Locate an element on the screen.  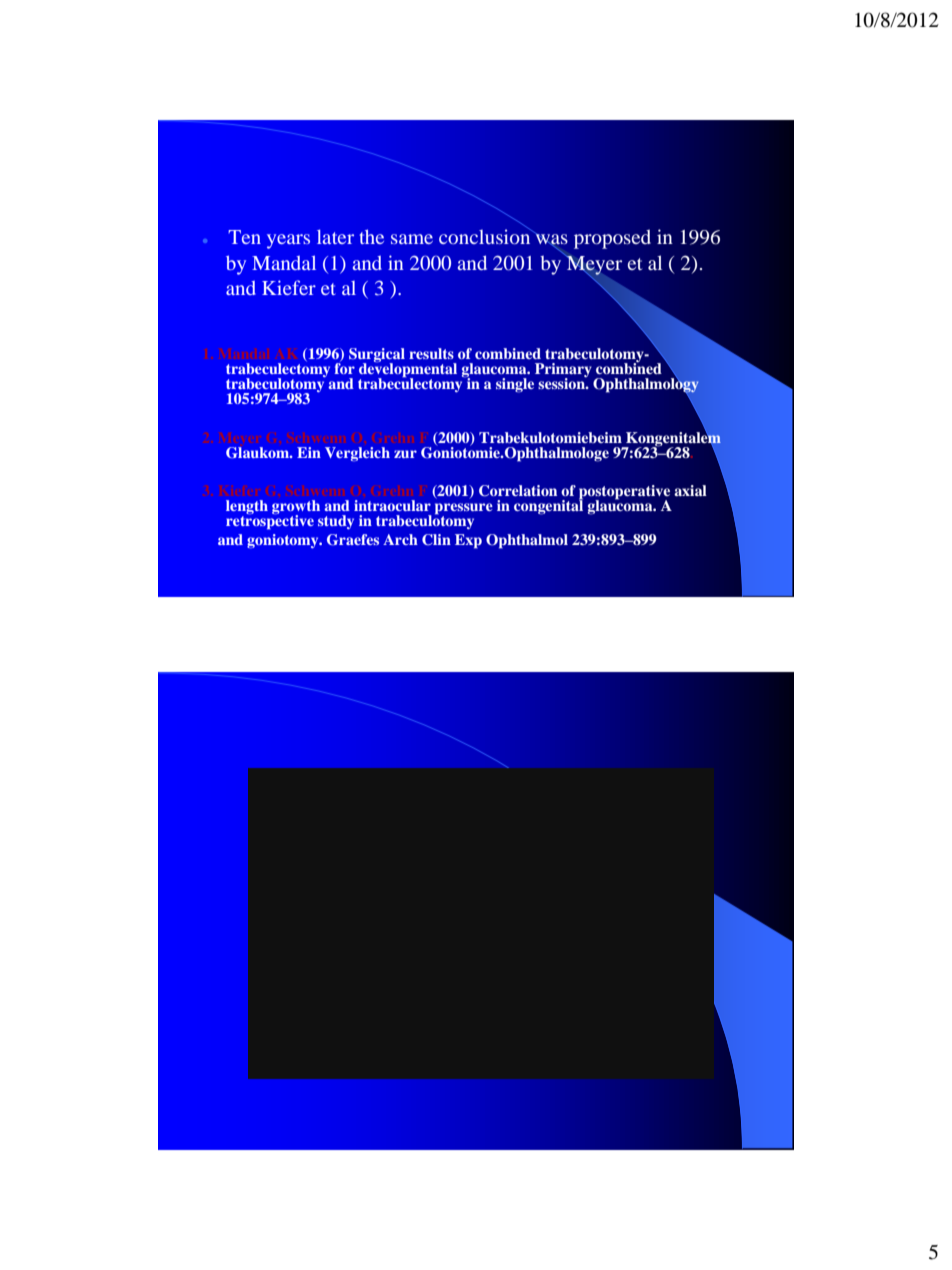
postoperative is located at coordinates (624, 493).
